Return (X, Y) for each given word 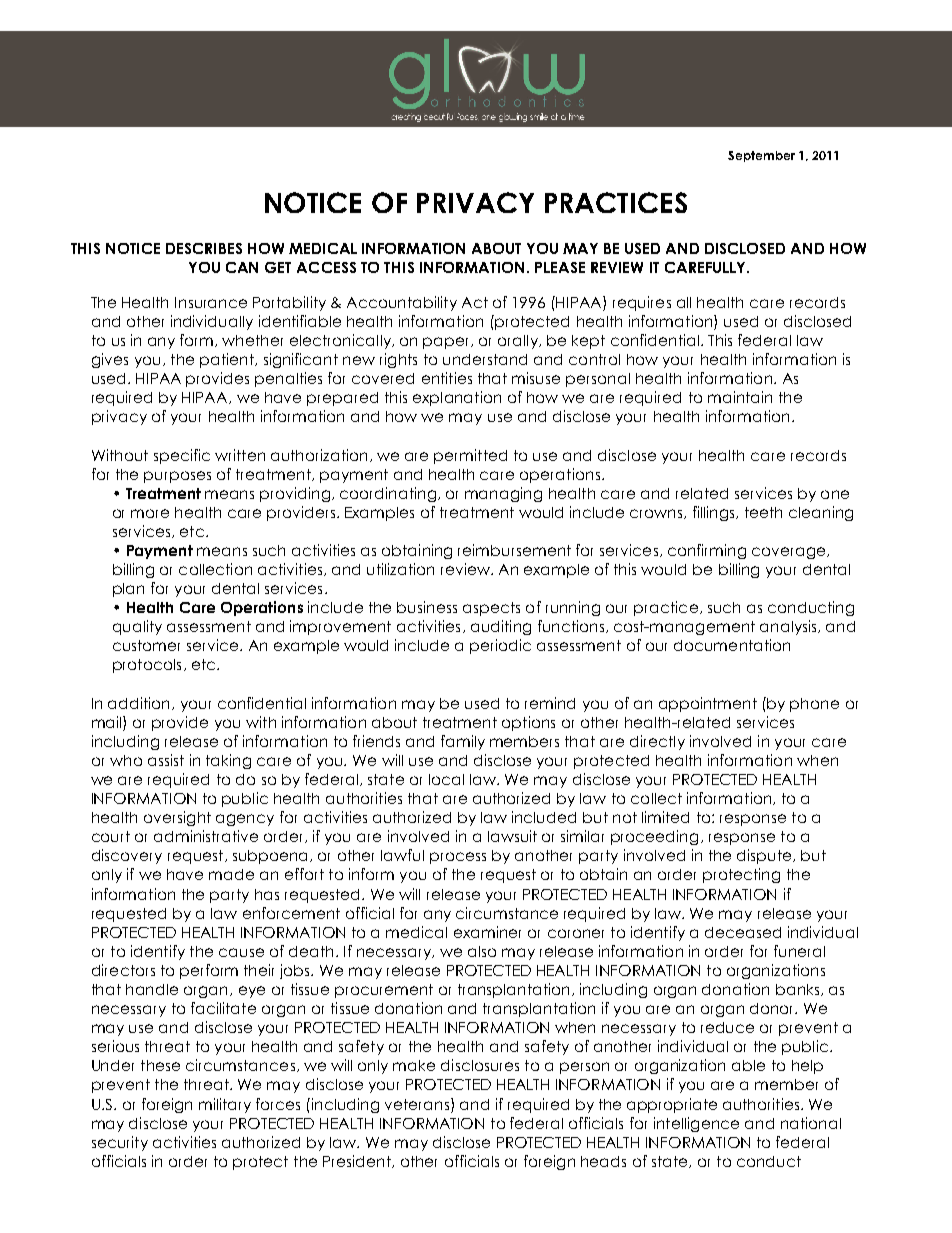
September (761, 156)
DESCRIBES (204, 248)
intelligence (696, 1124)
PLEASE (560, 267)
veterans (417, 1104)
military (225, 1105)
